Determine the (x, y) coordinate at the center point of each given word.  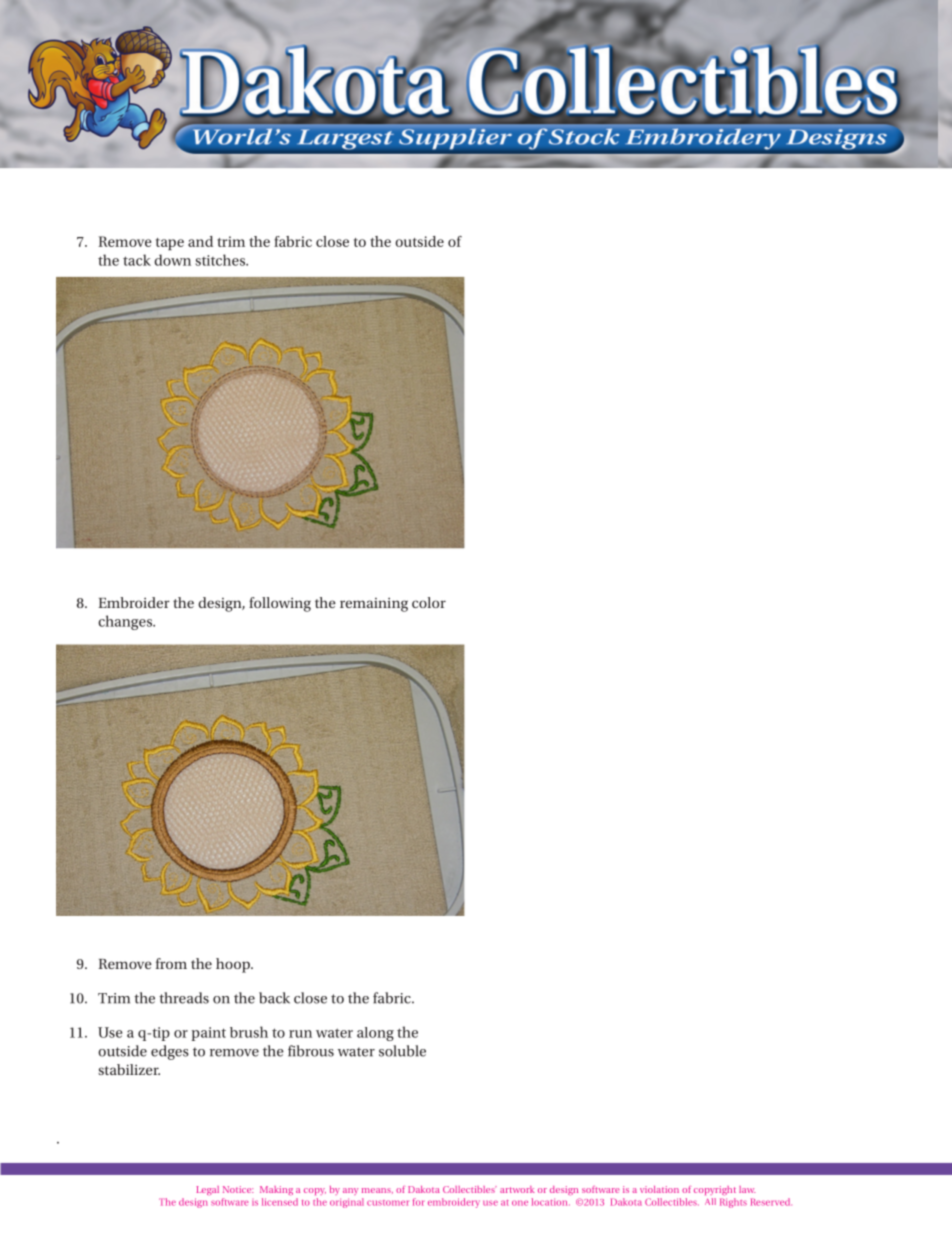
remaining (374, 605)
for (418, 1202)
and (200, 241)
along (375, 1034)
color (429, 602)
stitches (221, 260)
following (280, 604)
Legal (208, 1190)
